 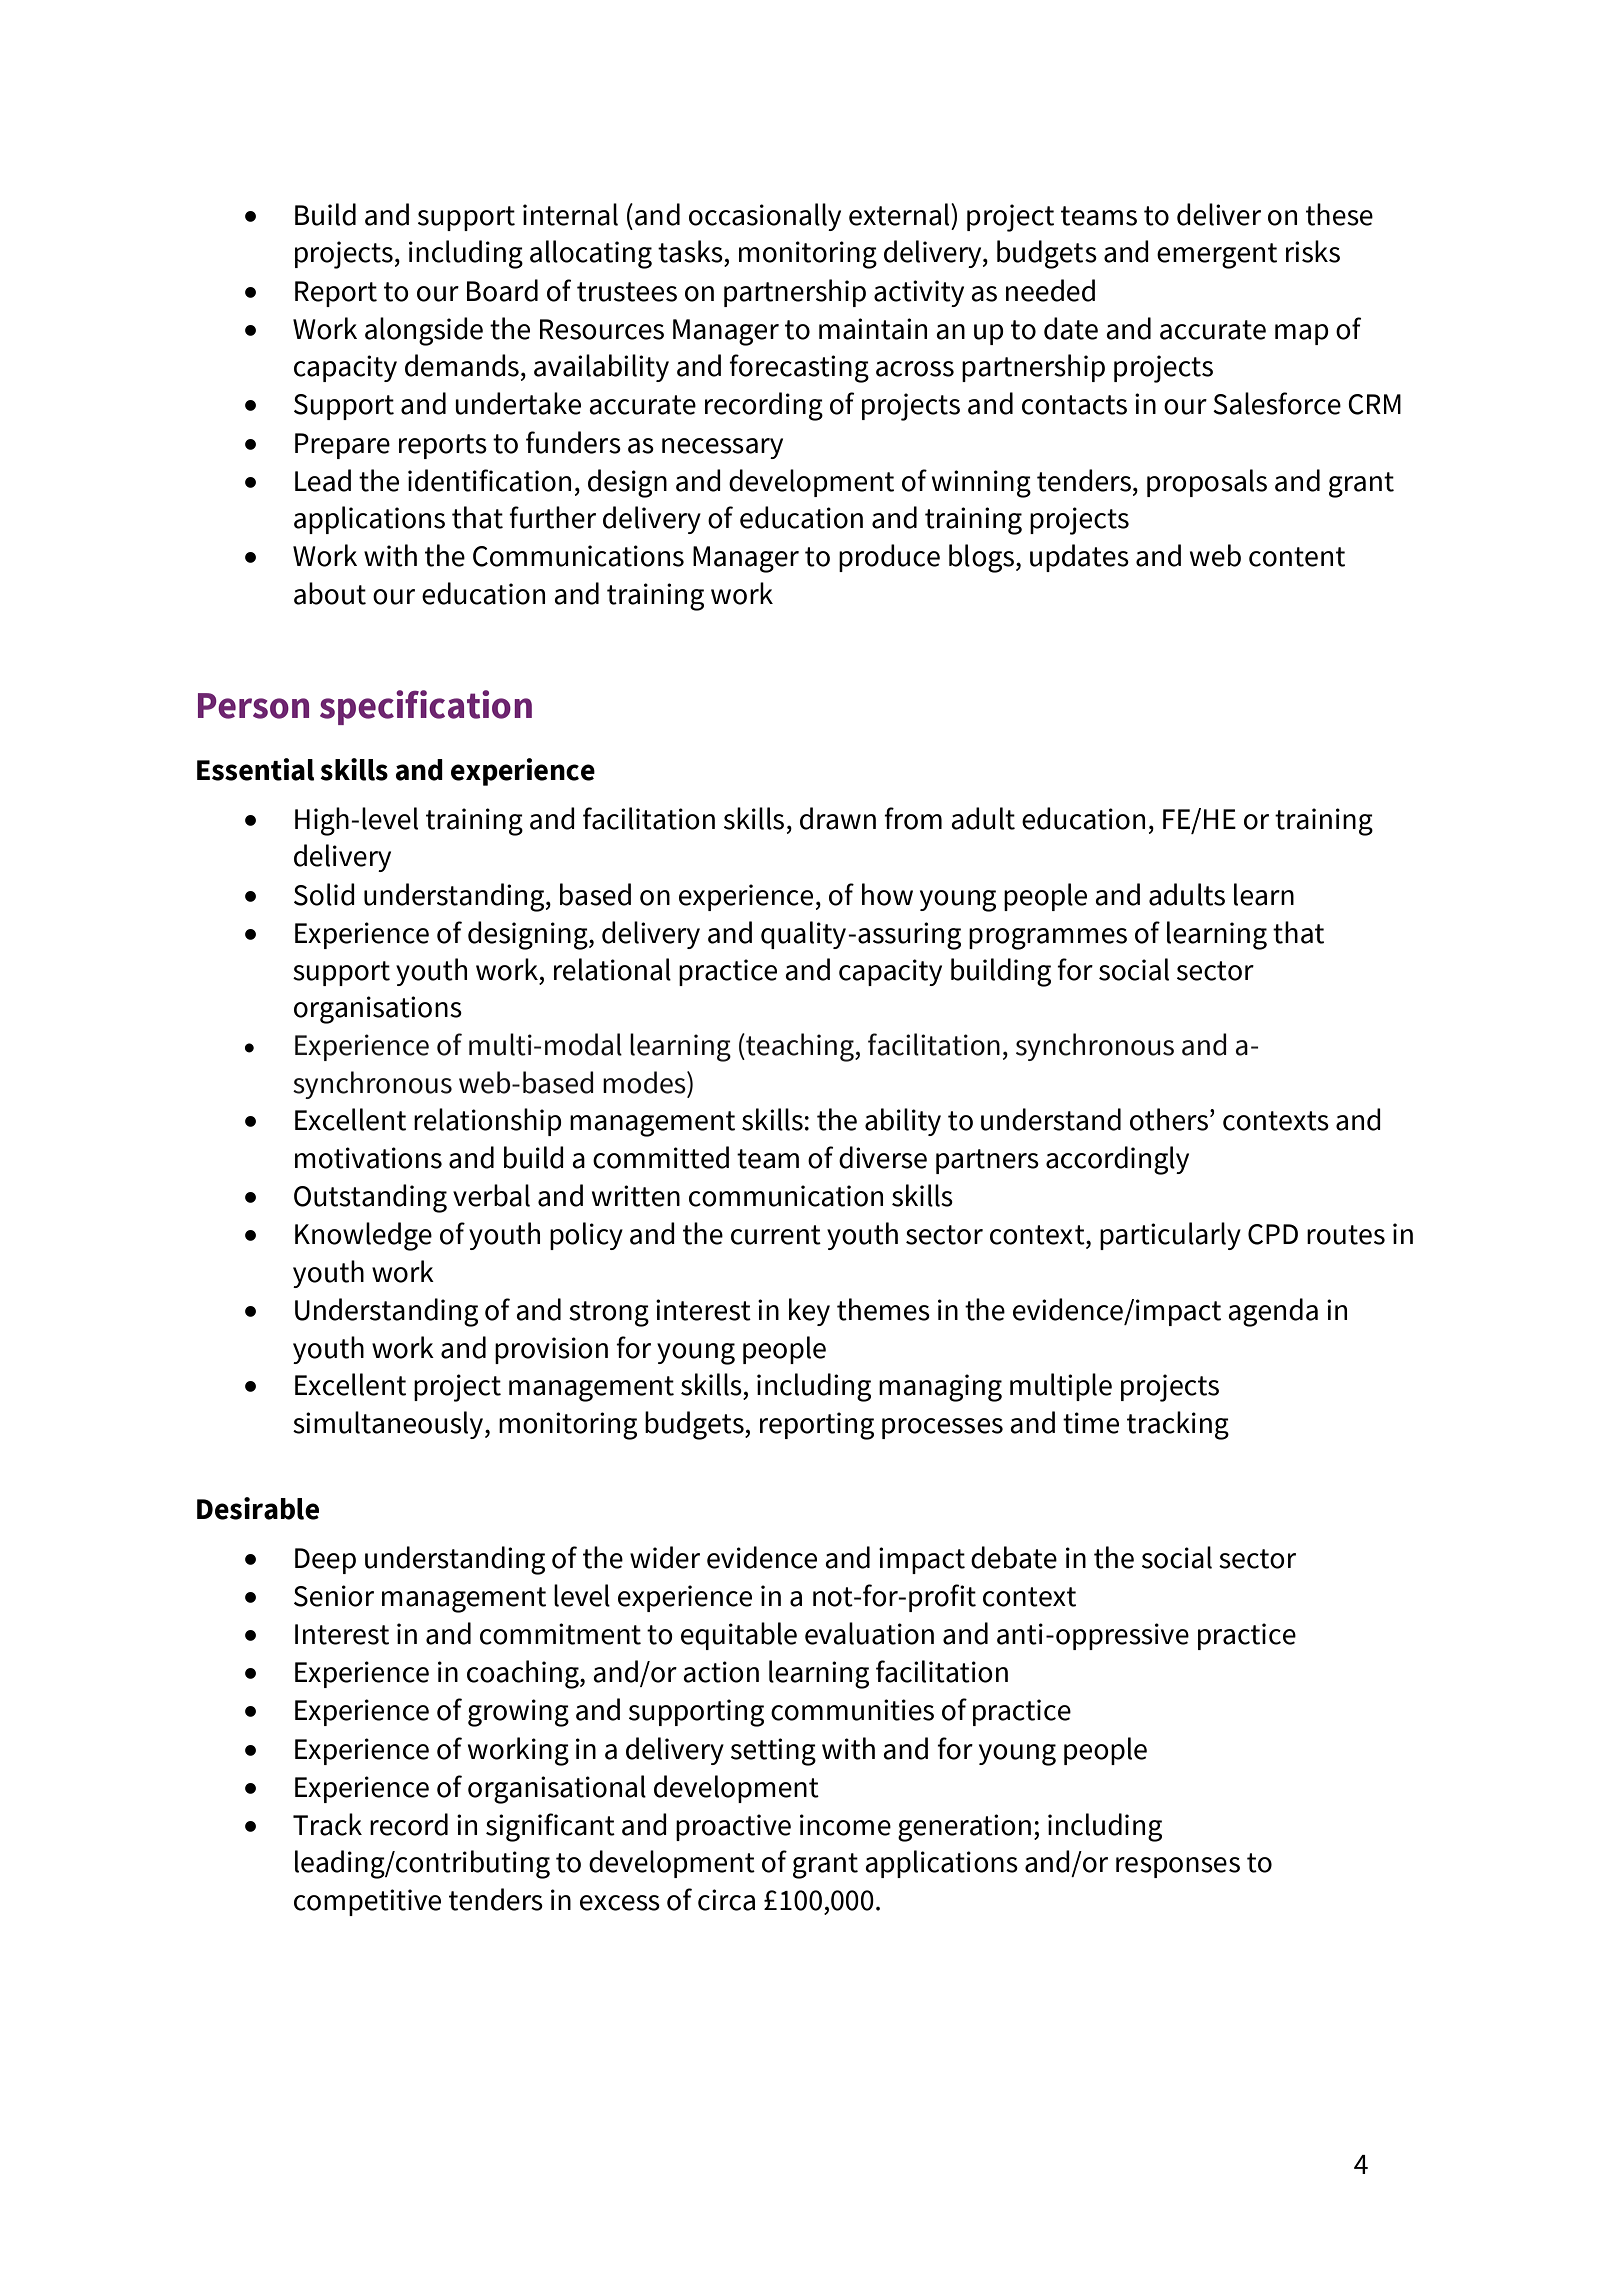 I want to click on teaching, so click(x=800, y=1047).
